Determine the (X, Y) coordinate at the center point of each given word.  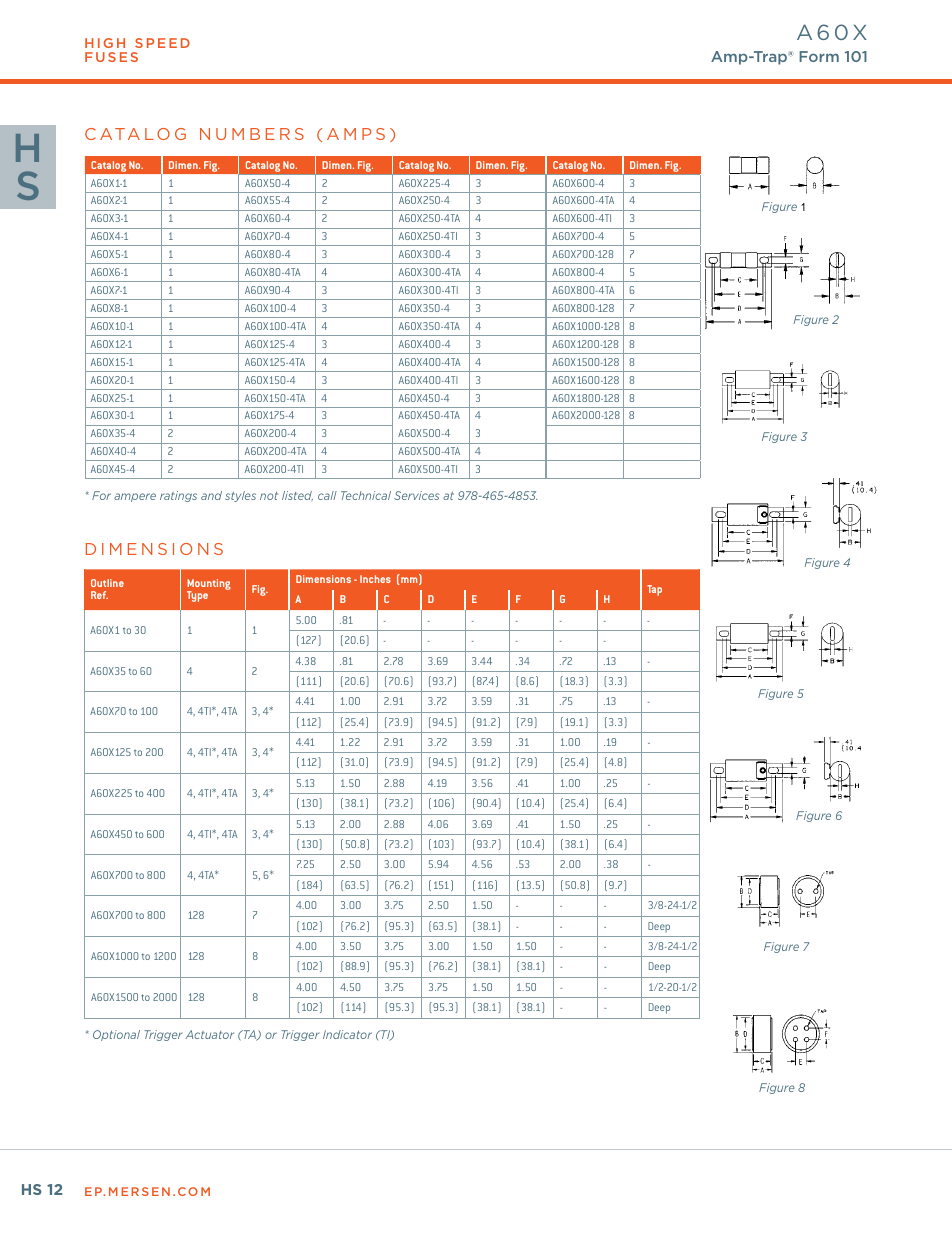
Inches (375, 579)
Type (197, 596)
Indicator (347, 1034)
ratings (178, 496)
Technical (366, 495)
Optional (116, 1035)
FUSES (111, 57)
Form (819, 56)
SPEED (162, 43)
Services (417, 495)
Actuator (209, 1034)
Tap (654, 590)
